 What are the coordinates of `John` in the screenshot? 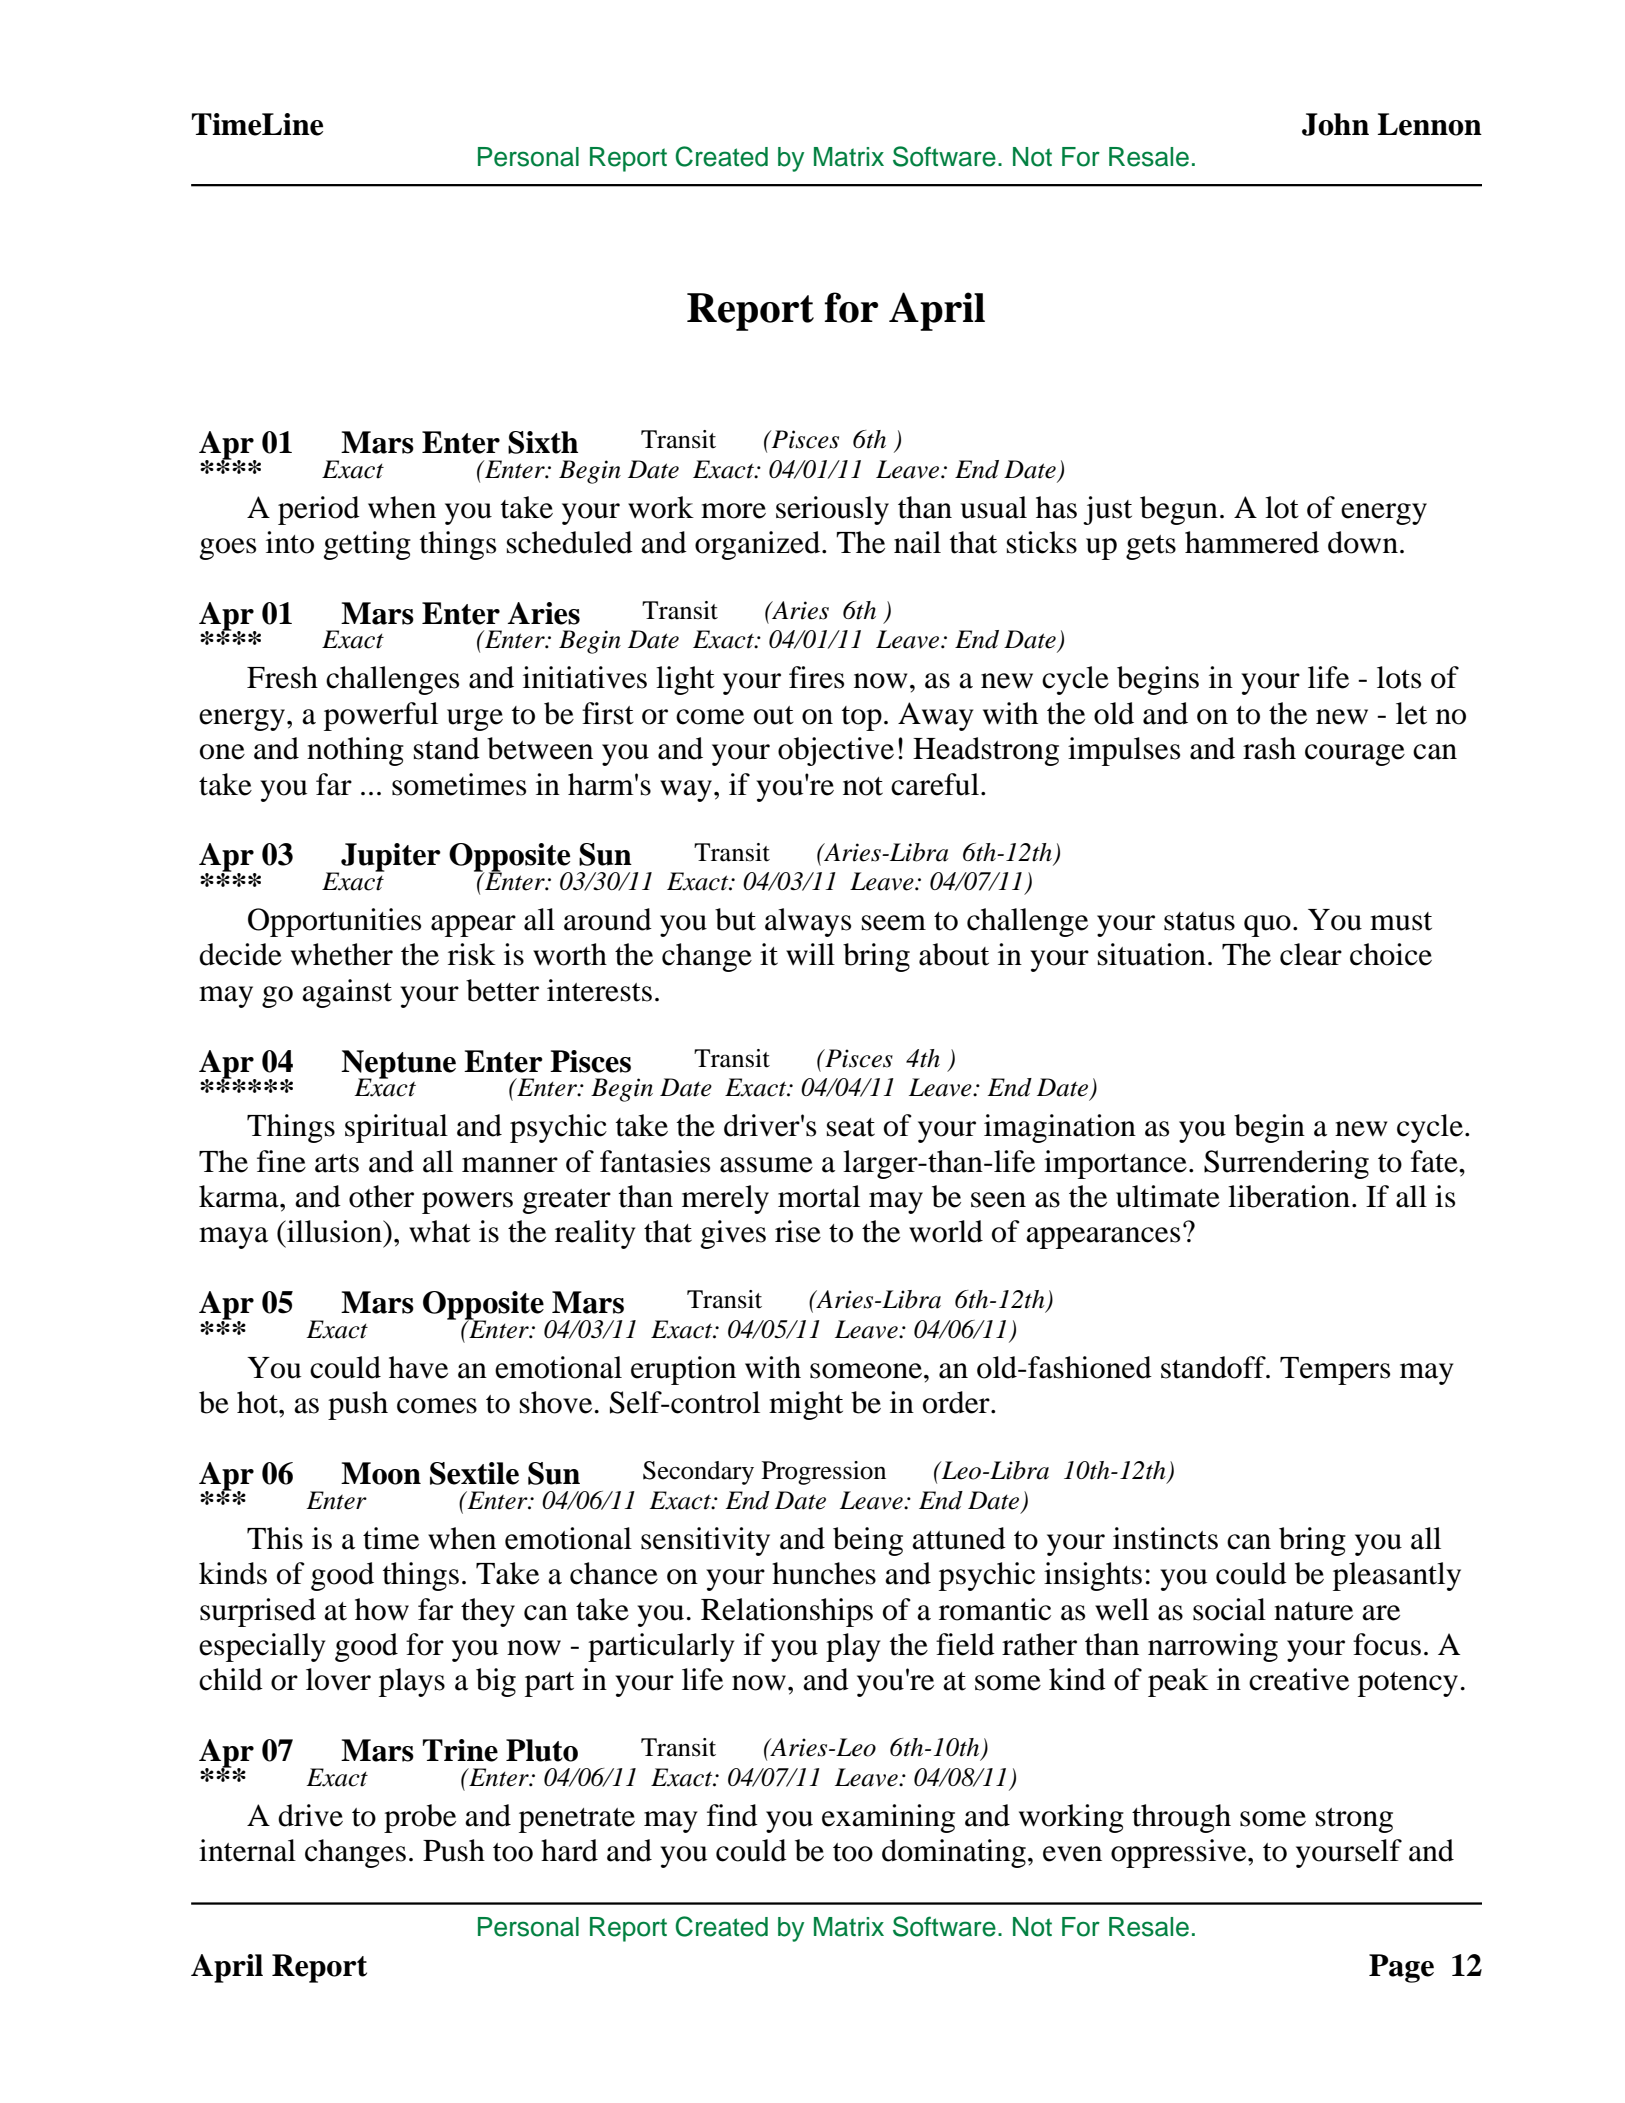 It's located at (1335, 124).
